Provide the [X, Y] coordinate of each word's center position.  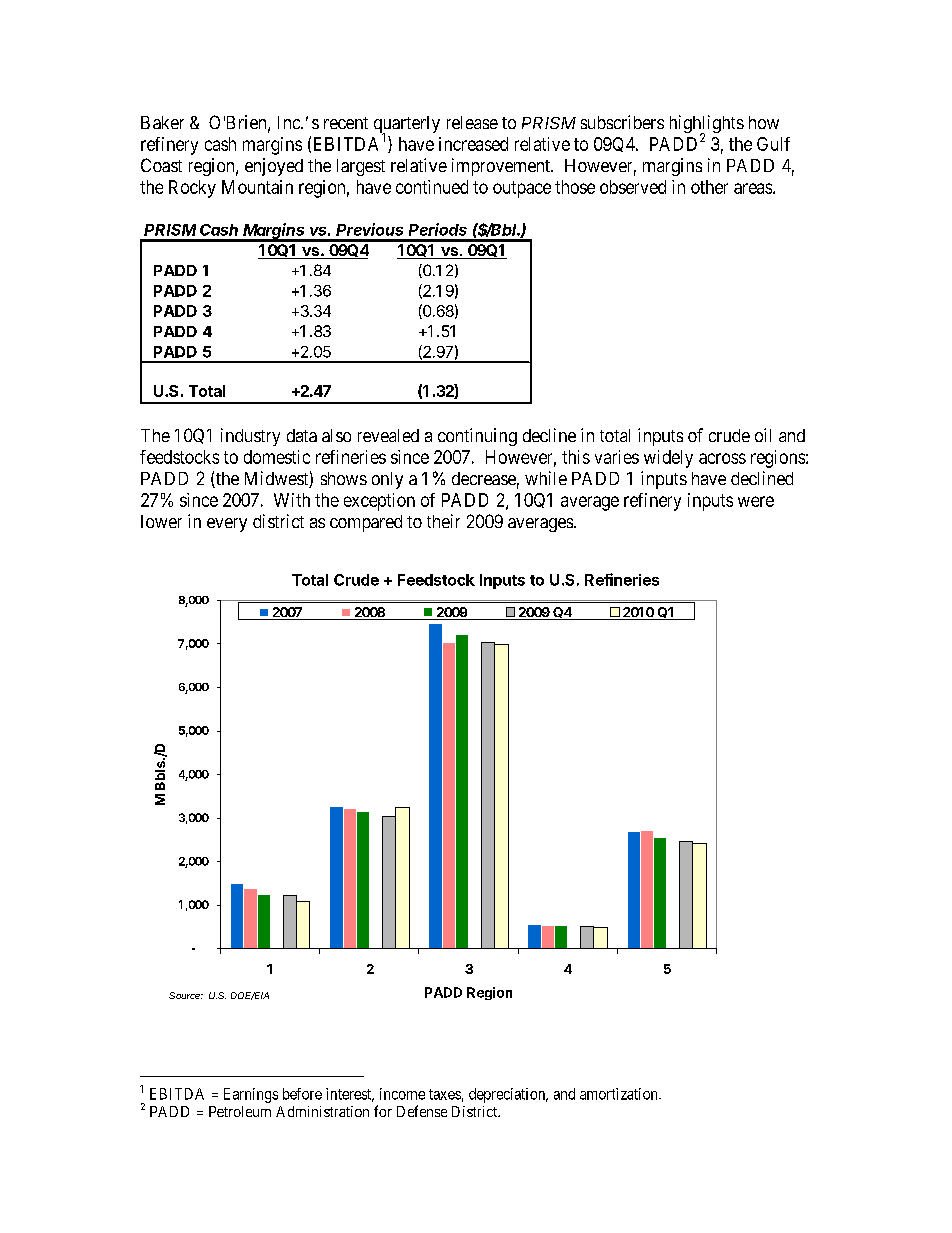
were [756, 501]
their [443, 521]
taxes [445, 1094]
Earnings [251, 1095]
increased [473, 144]
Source [186, 995]
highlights [707, 125]
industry [250, 437]
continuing [477, 437]
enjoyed [274, 167]
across [722, 458]
